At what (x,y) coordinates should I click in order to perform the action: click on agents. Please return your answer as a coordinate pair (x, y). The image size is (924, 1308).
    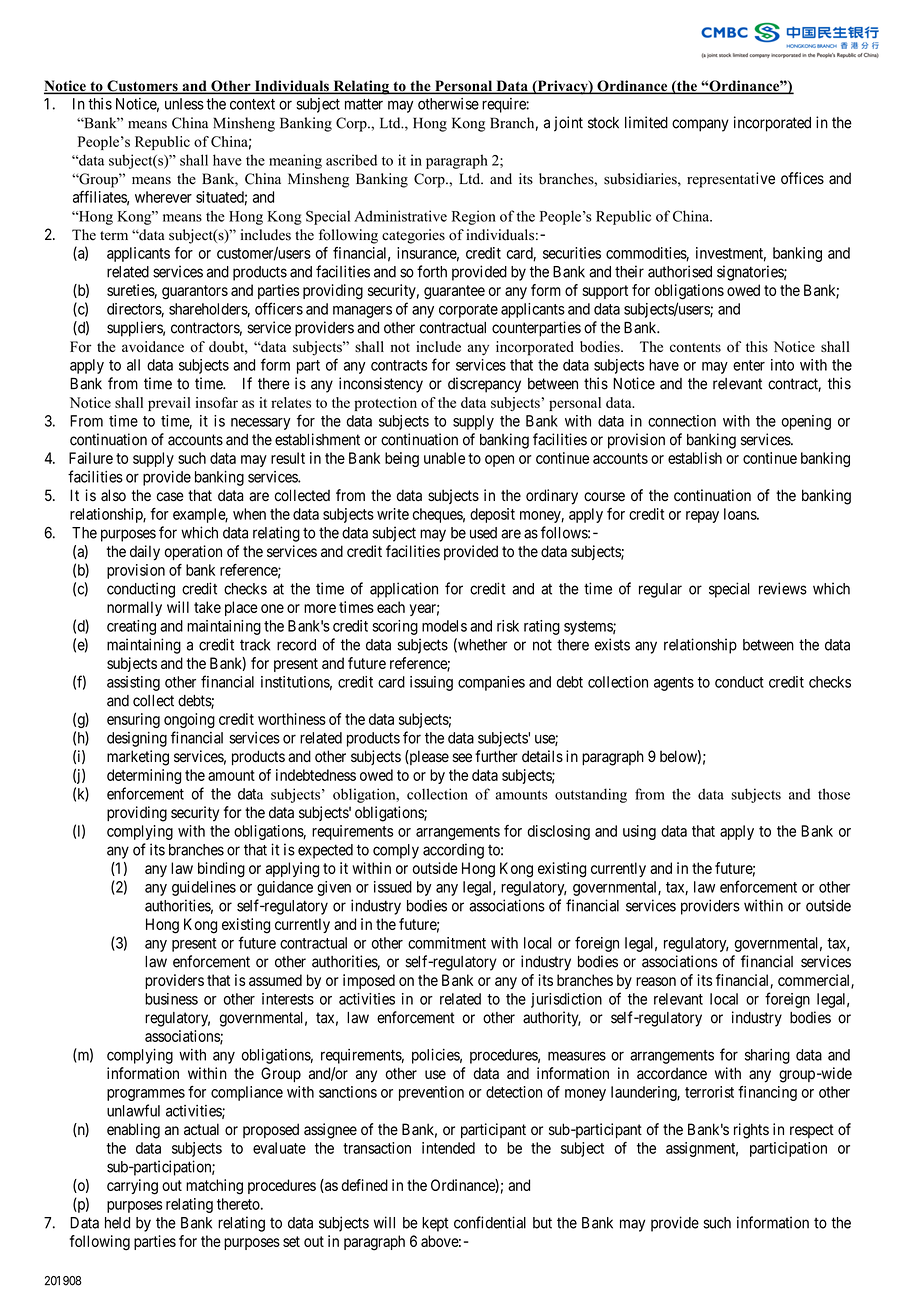
    Looking at the image, I should click on (674, 684).
